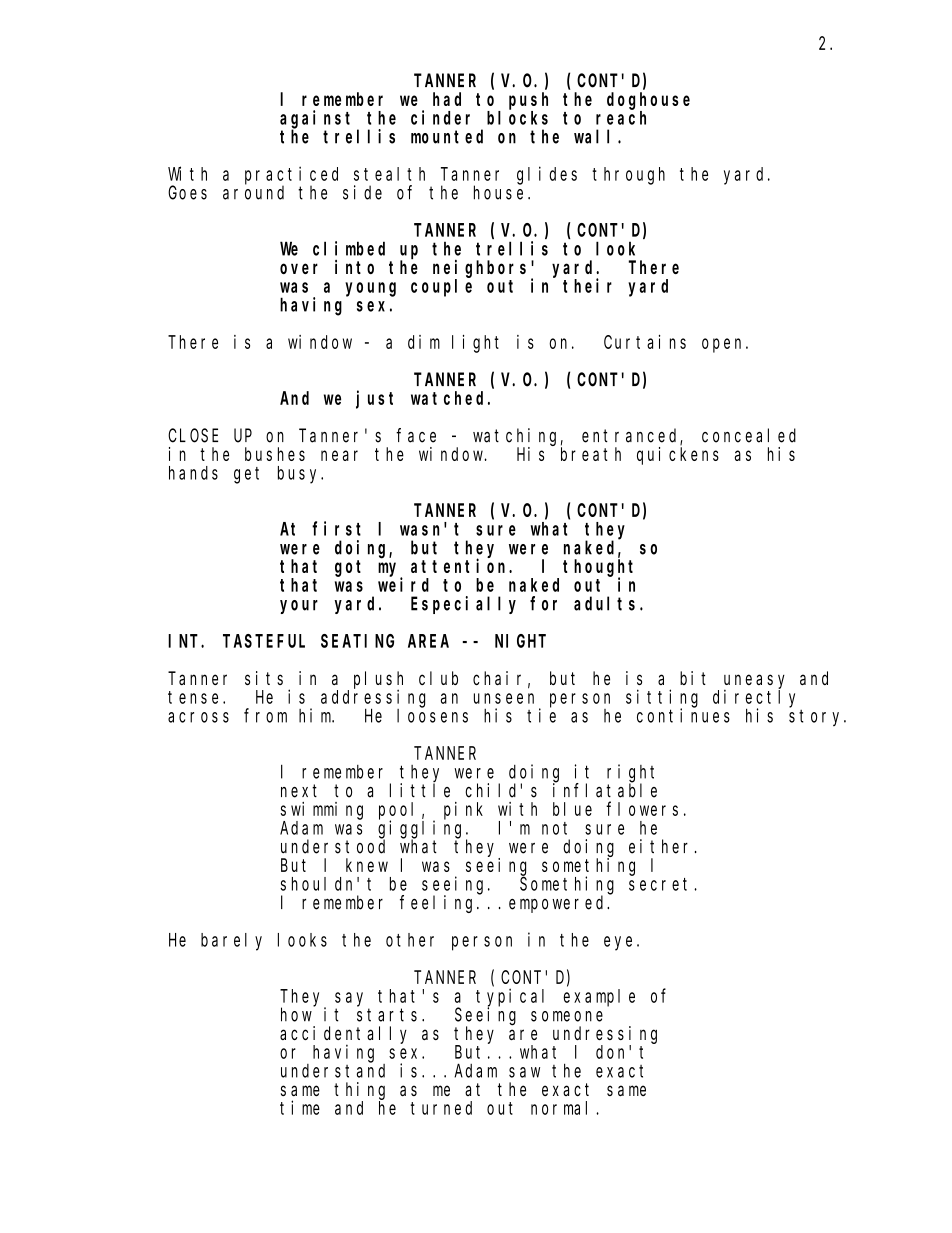  I want to click on undressing, so click(605, 1035).
